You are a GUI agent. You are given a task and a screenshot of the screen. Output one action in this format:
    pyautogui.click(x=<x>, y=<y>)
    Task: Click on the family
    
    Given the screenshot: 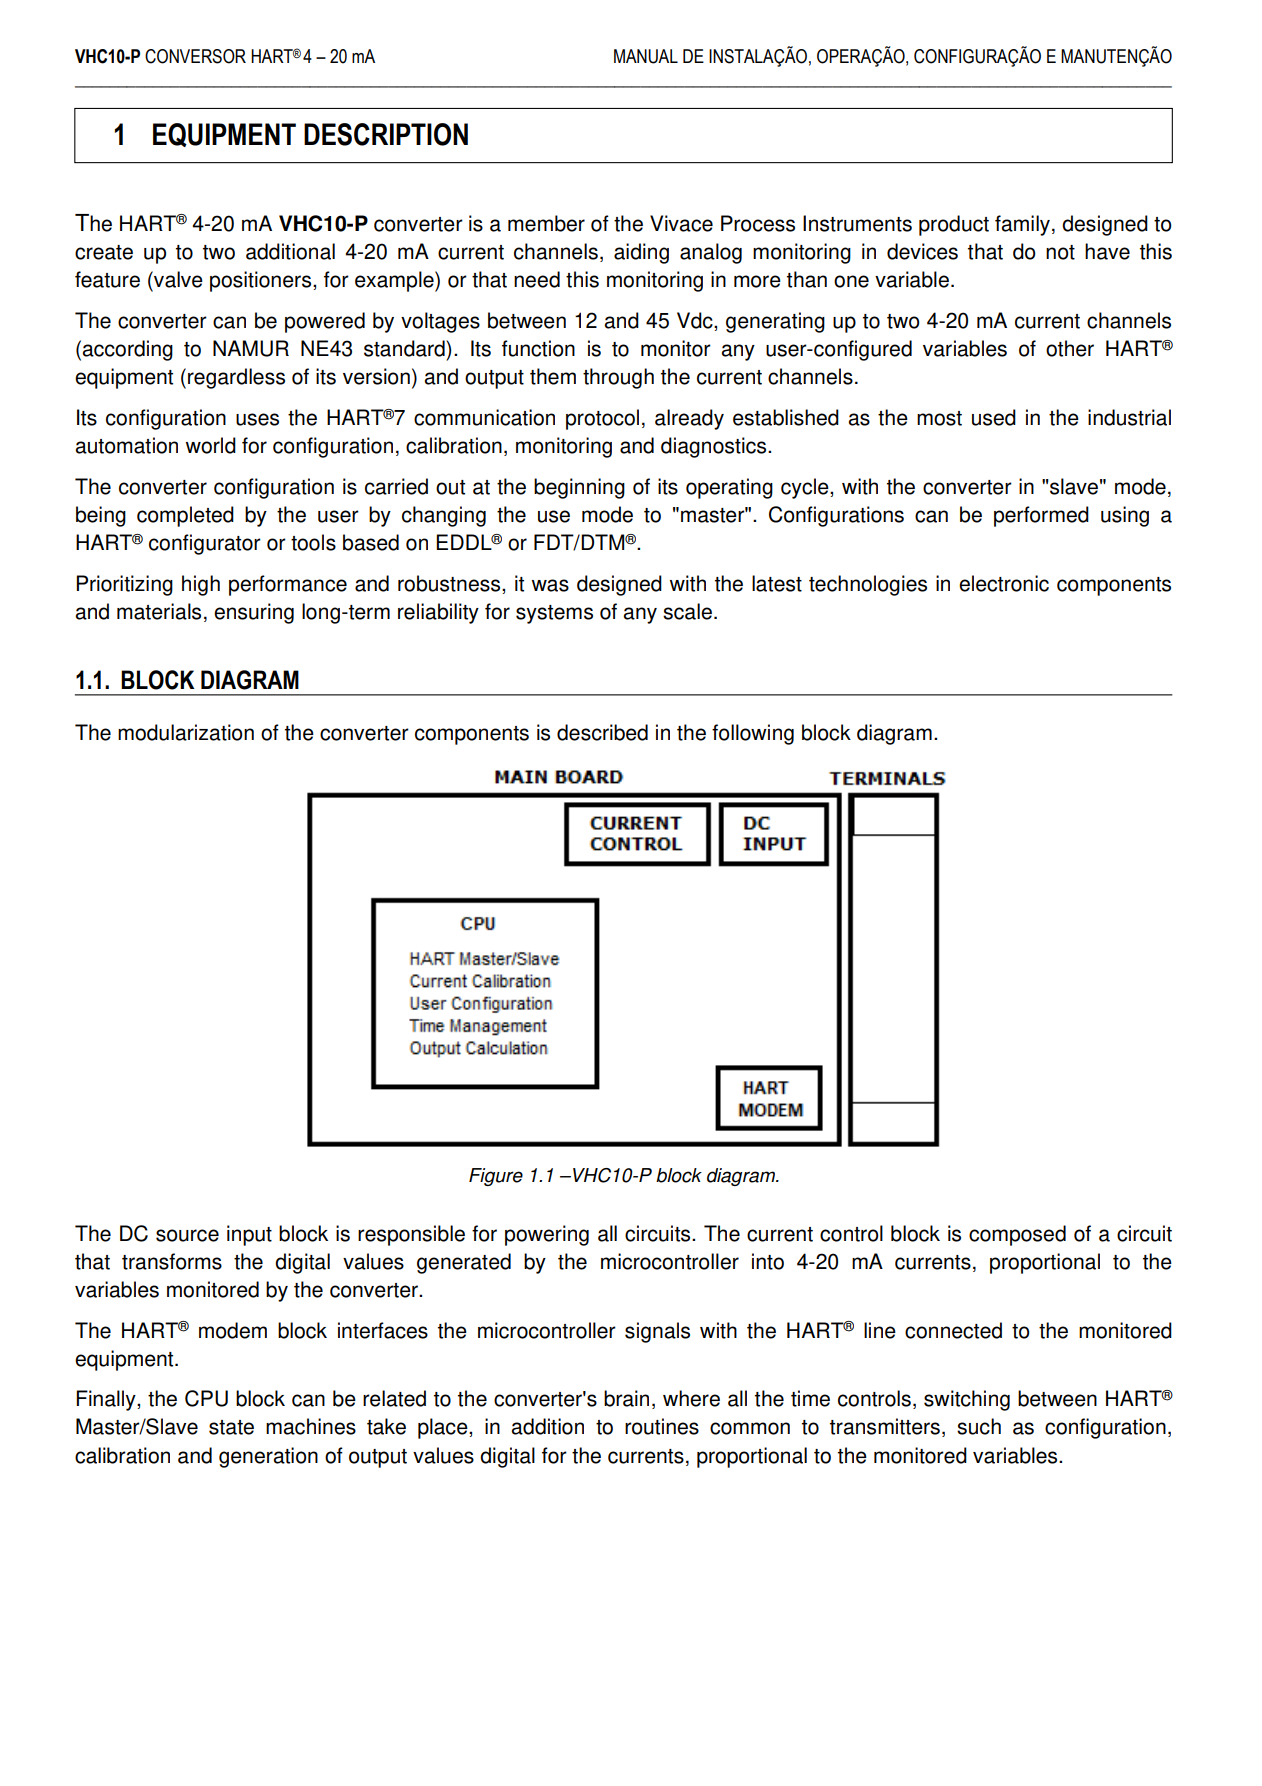 What is the action you would take?
    pyautogui.click(x=1024, y=225)
